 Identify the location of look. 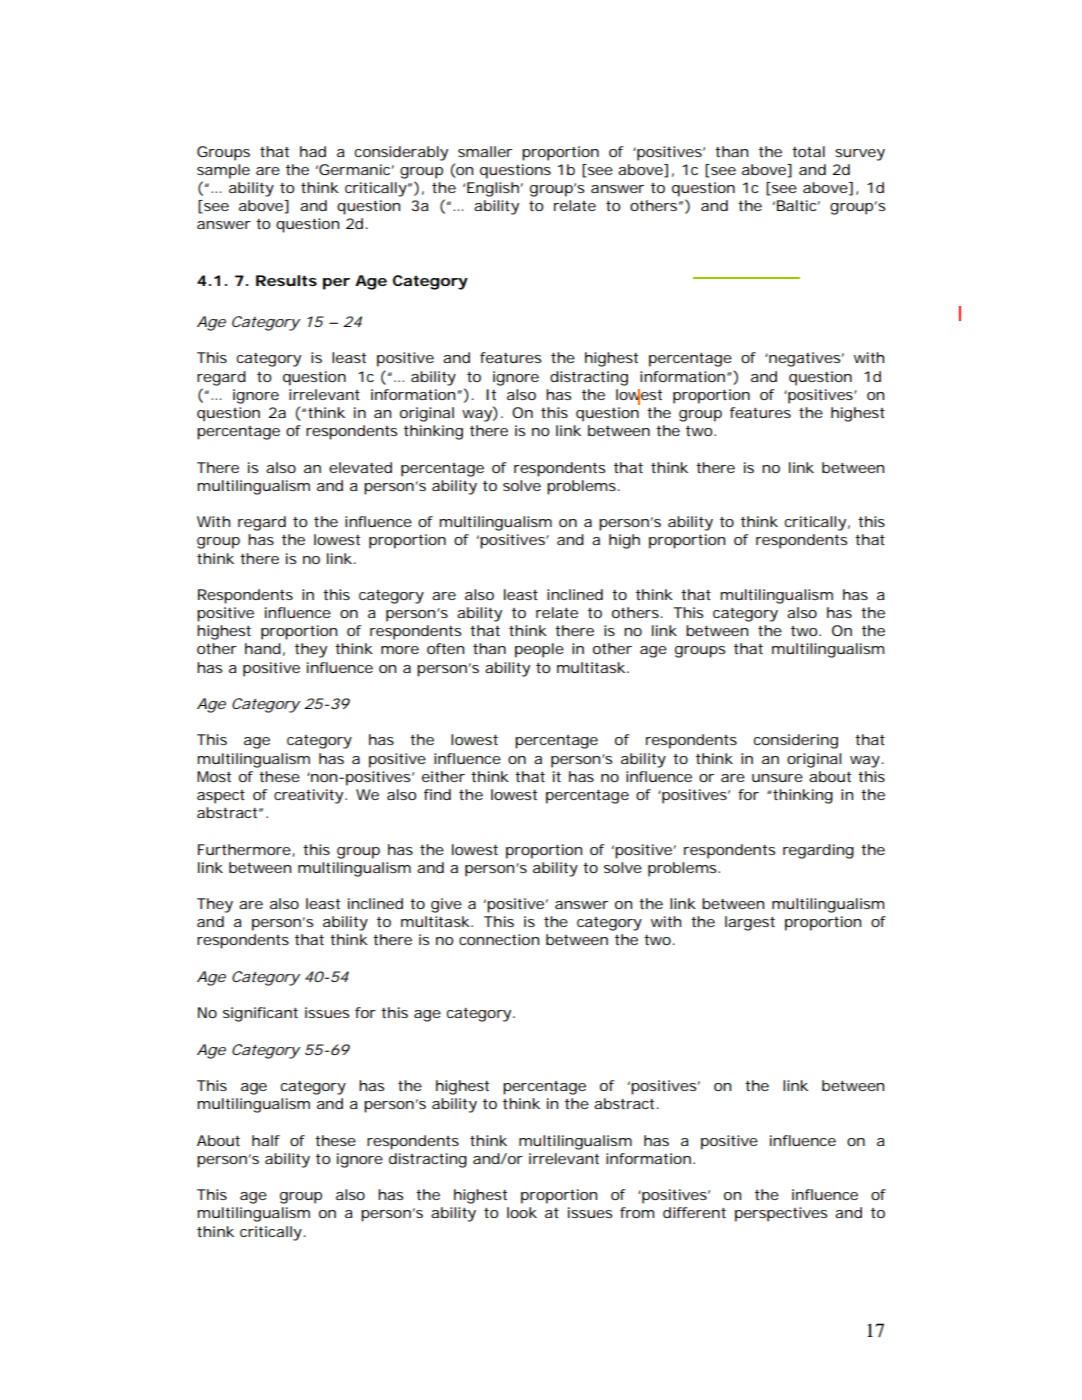
(522, 1212).
